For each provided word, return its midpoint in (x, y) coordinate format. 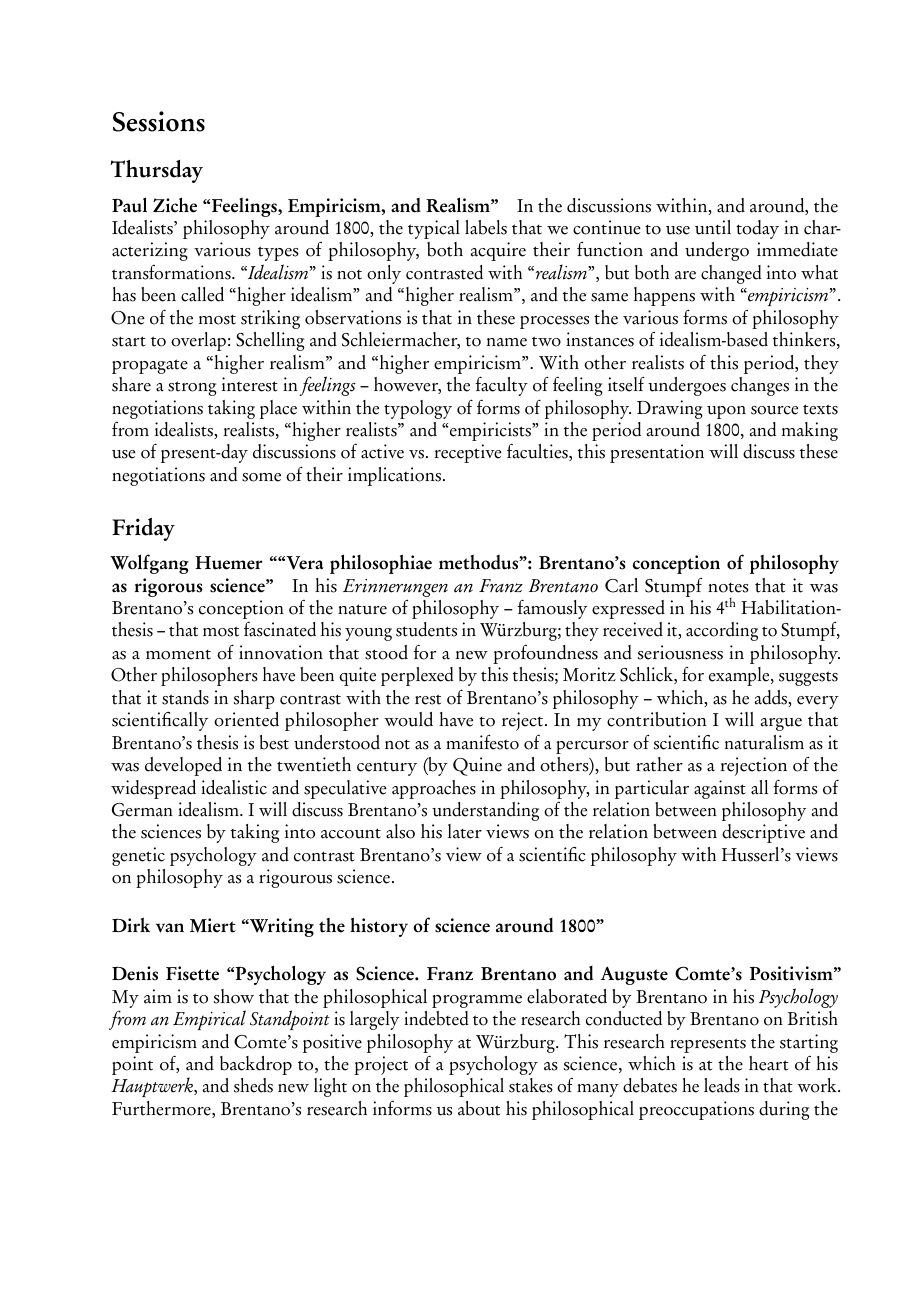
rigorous (168, 587)
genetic (138, 856)
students (426, 629)
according (722, 631)
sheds (253, 1085)
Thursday (156, 171)
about (479, 1108)
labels (486, 227)
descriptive (763, 833)
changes (760, 386)
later (465, 831)
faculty (501, 386)
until (713, 227)
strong (192, 388)
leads (722, 1085)
